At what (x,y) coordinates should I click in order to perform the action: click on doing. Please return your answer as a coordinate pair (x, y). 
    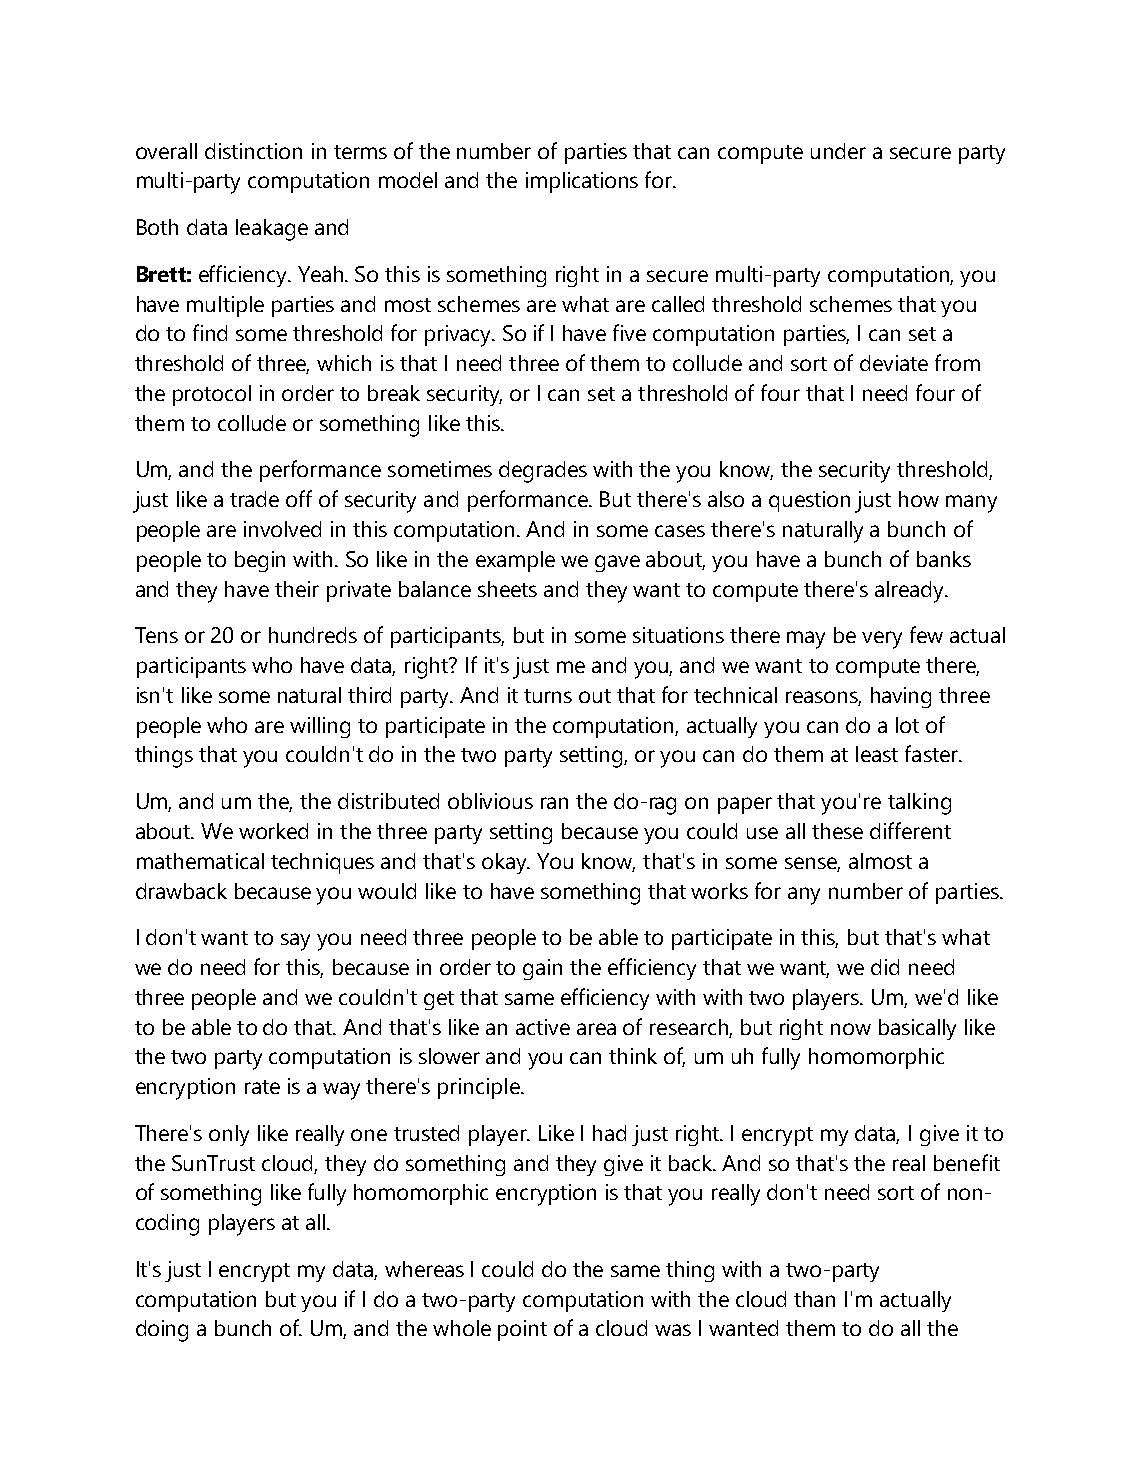
    Looking at the image, I should click on (162, 1331).
